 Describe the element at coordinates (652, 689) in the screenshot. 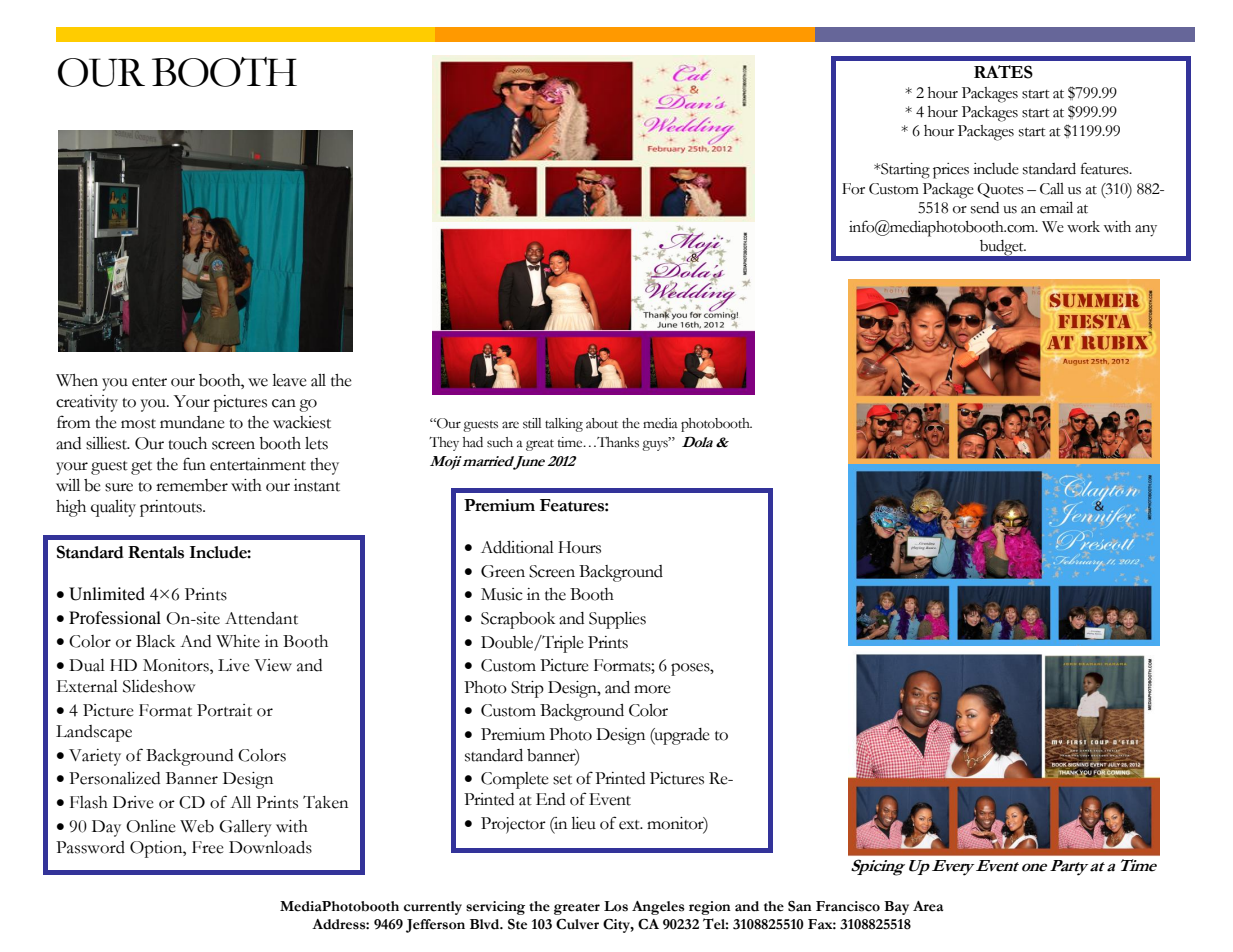

I see `more` at that location.
